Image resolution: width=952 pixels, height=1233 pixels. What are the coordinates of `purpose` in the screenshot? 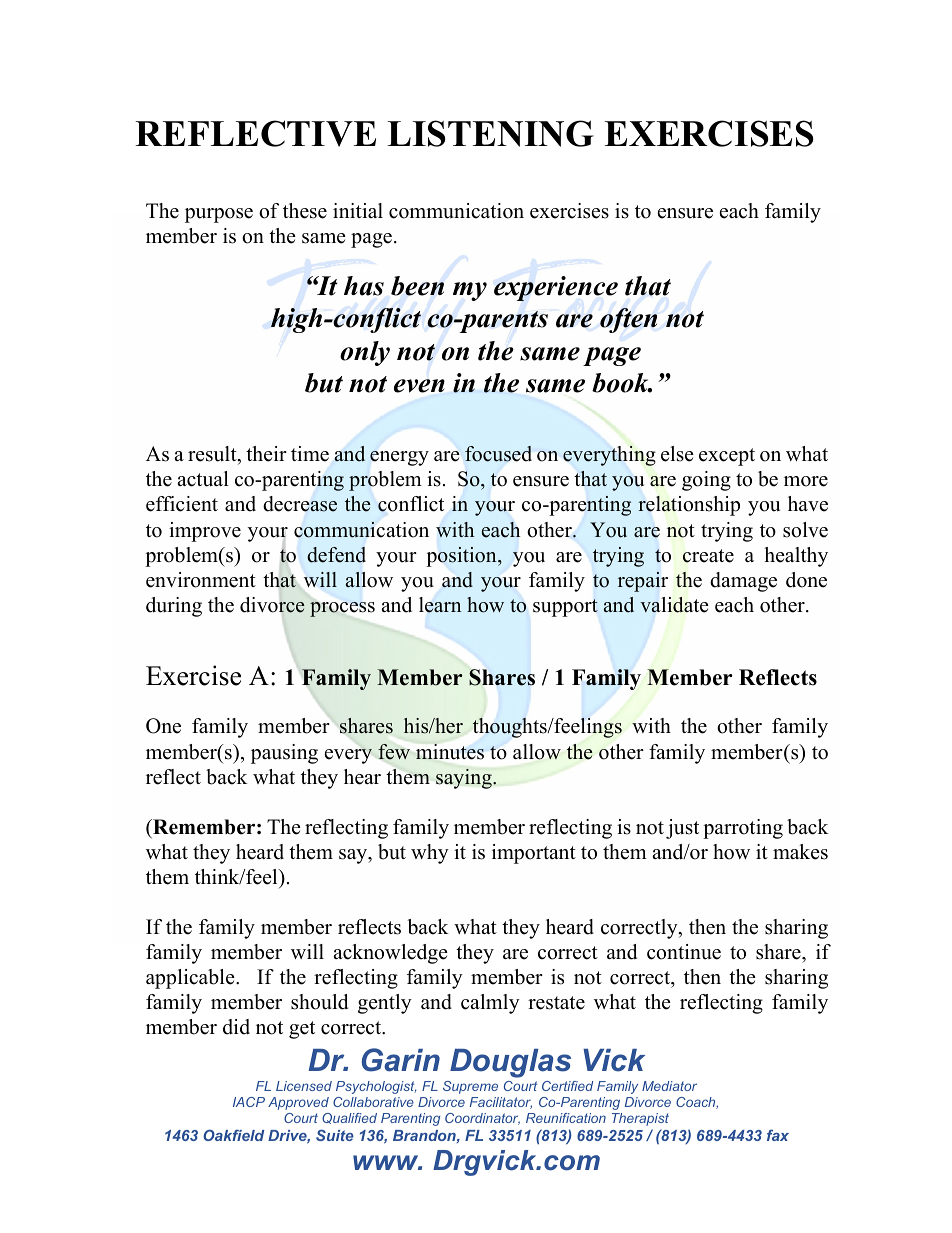 It's located at (219, 215).
